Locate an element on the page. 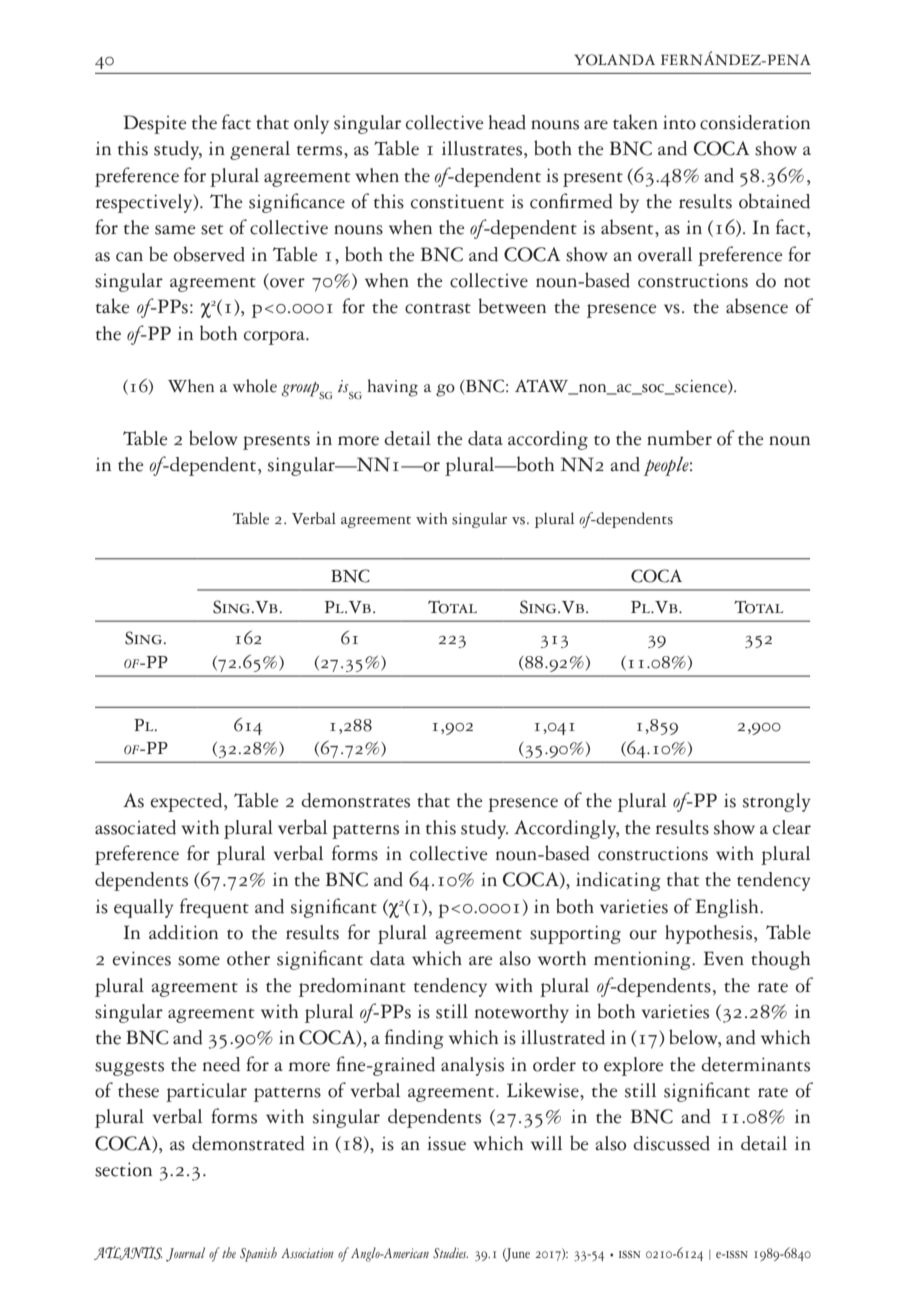 This page has width=923, height=1316. addition is located at coordinates (183, 932).
